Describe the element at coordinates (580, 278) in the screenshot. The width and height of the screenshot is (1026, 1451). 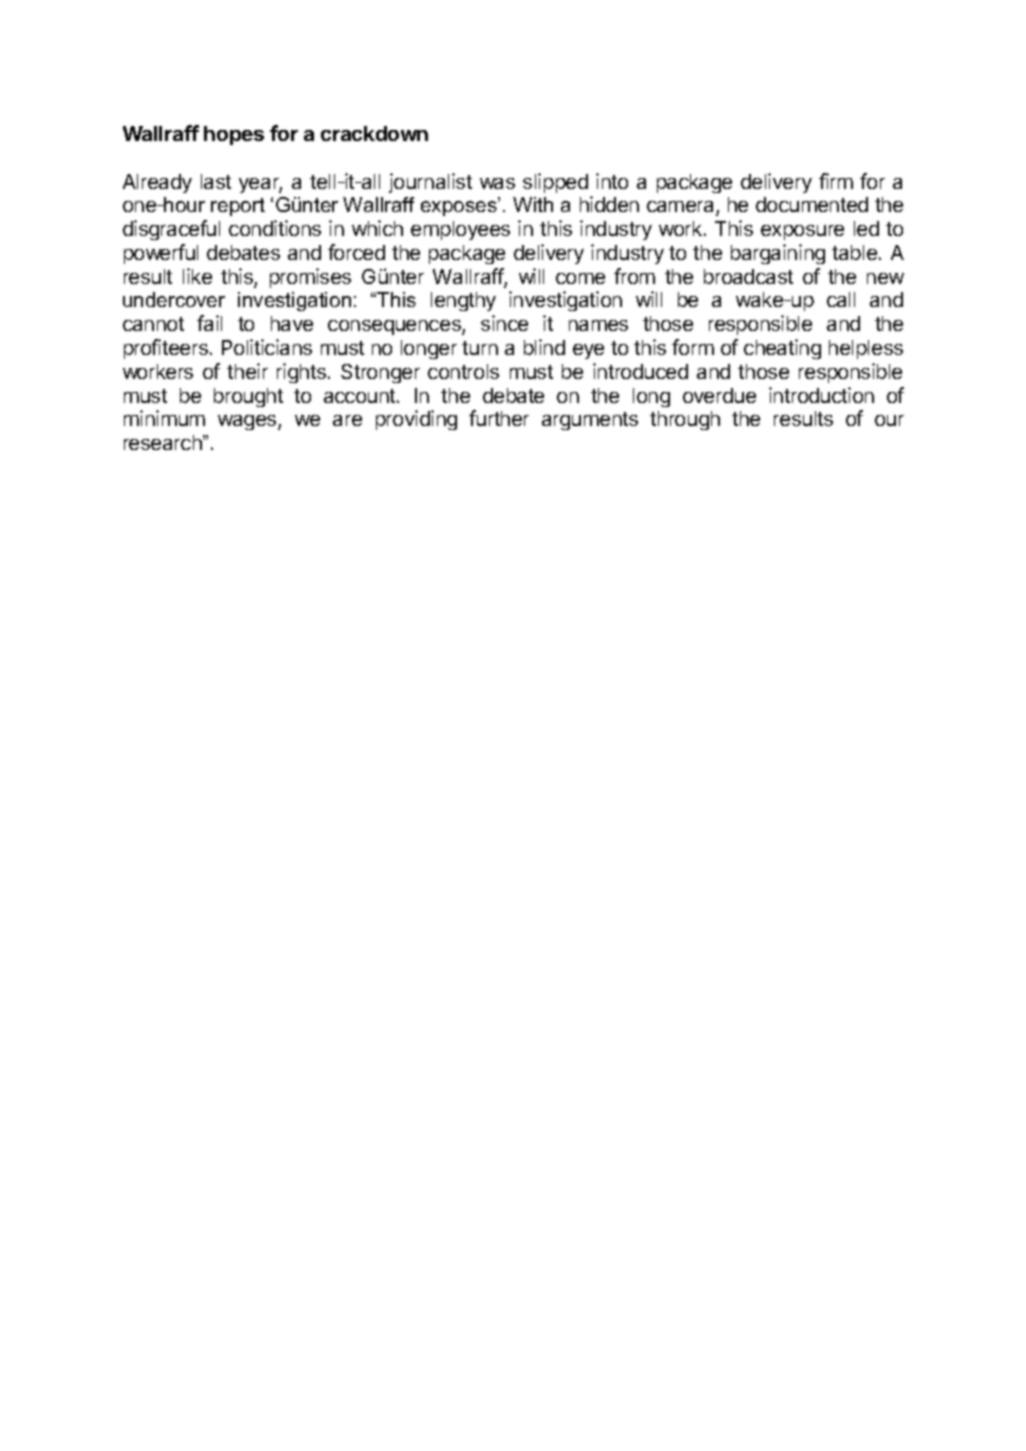
I see `come` at that location.
